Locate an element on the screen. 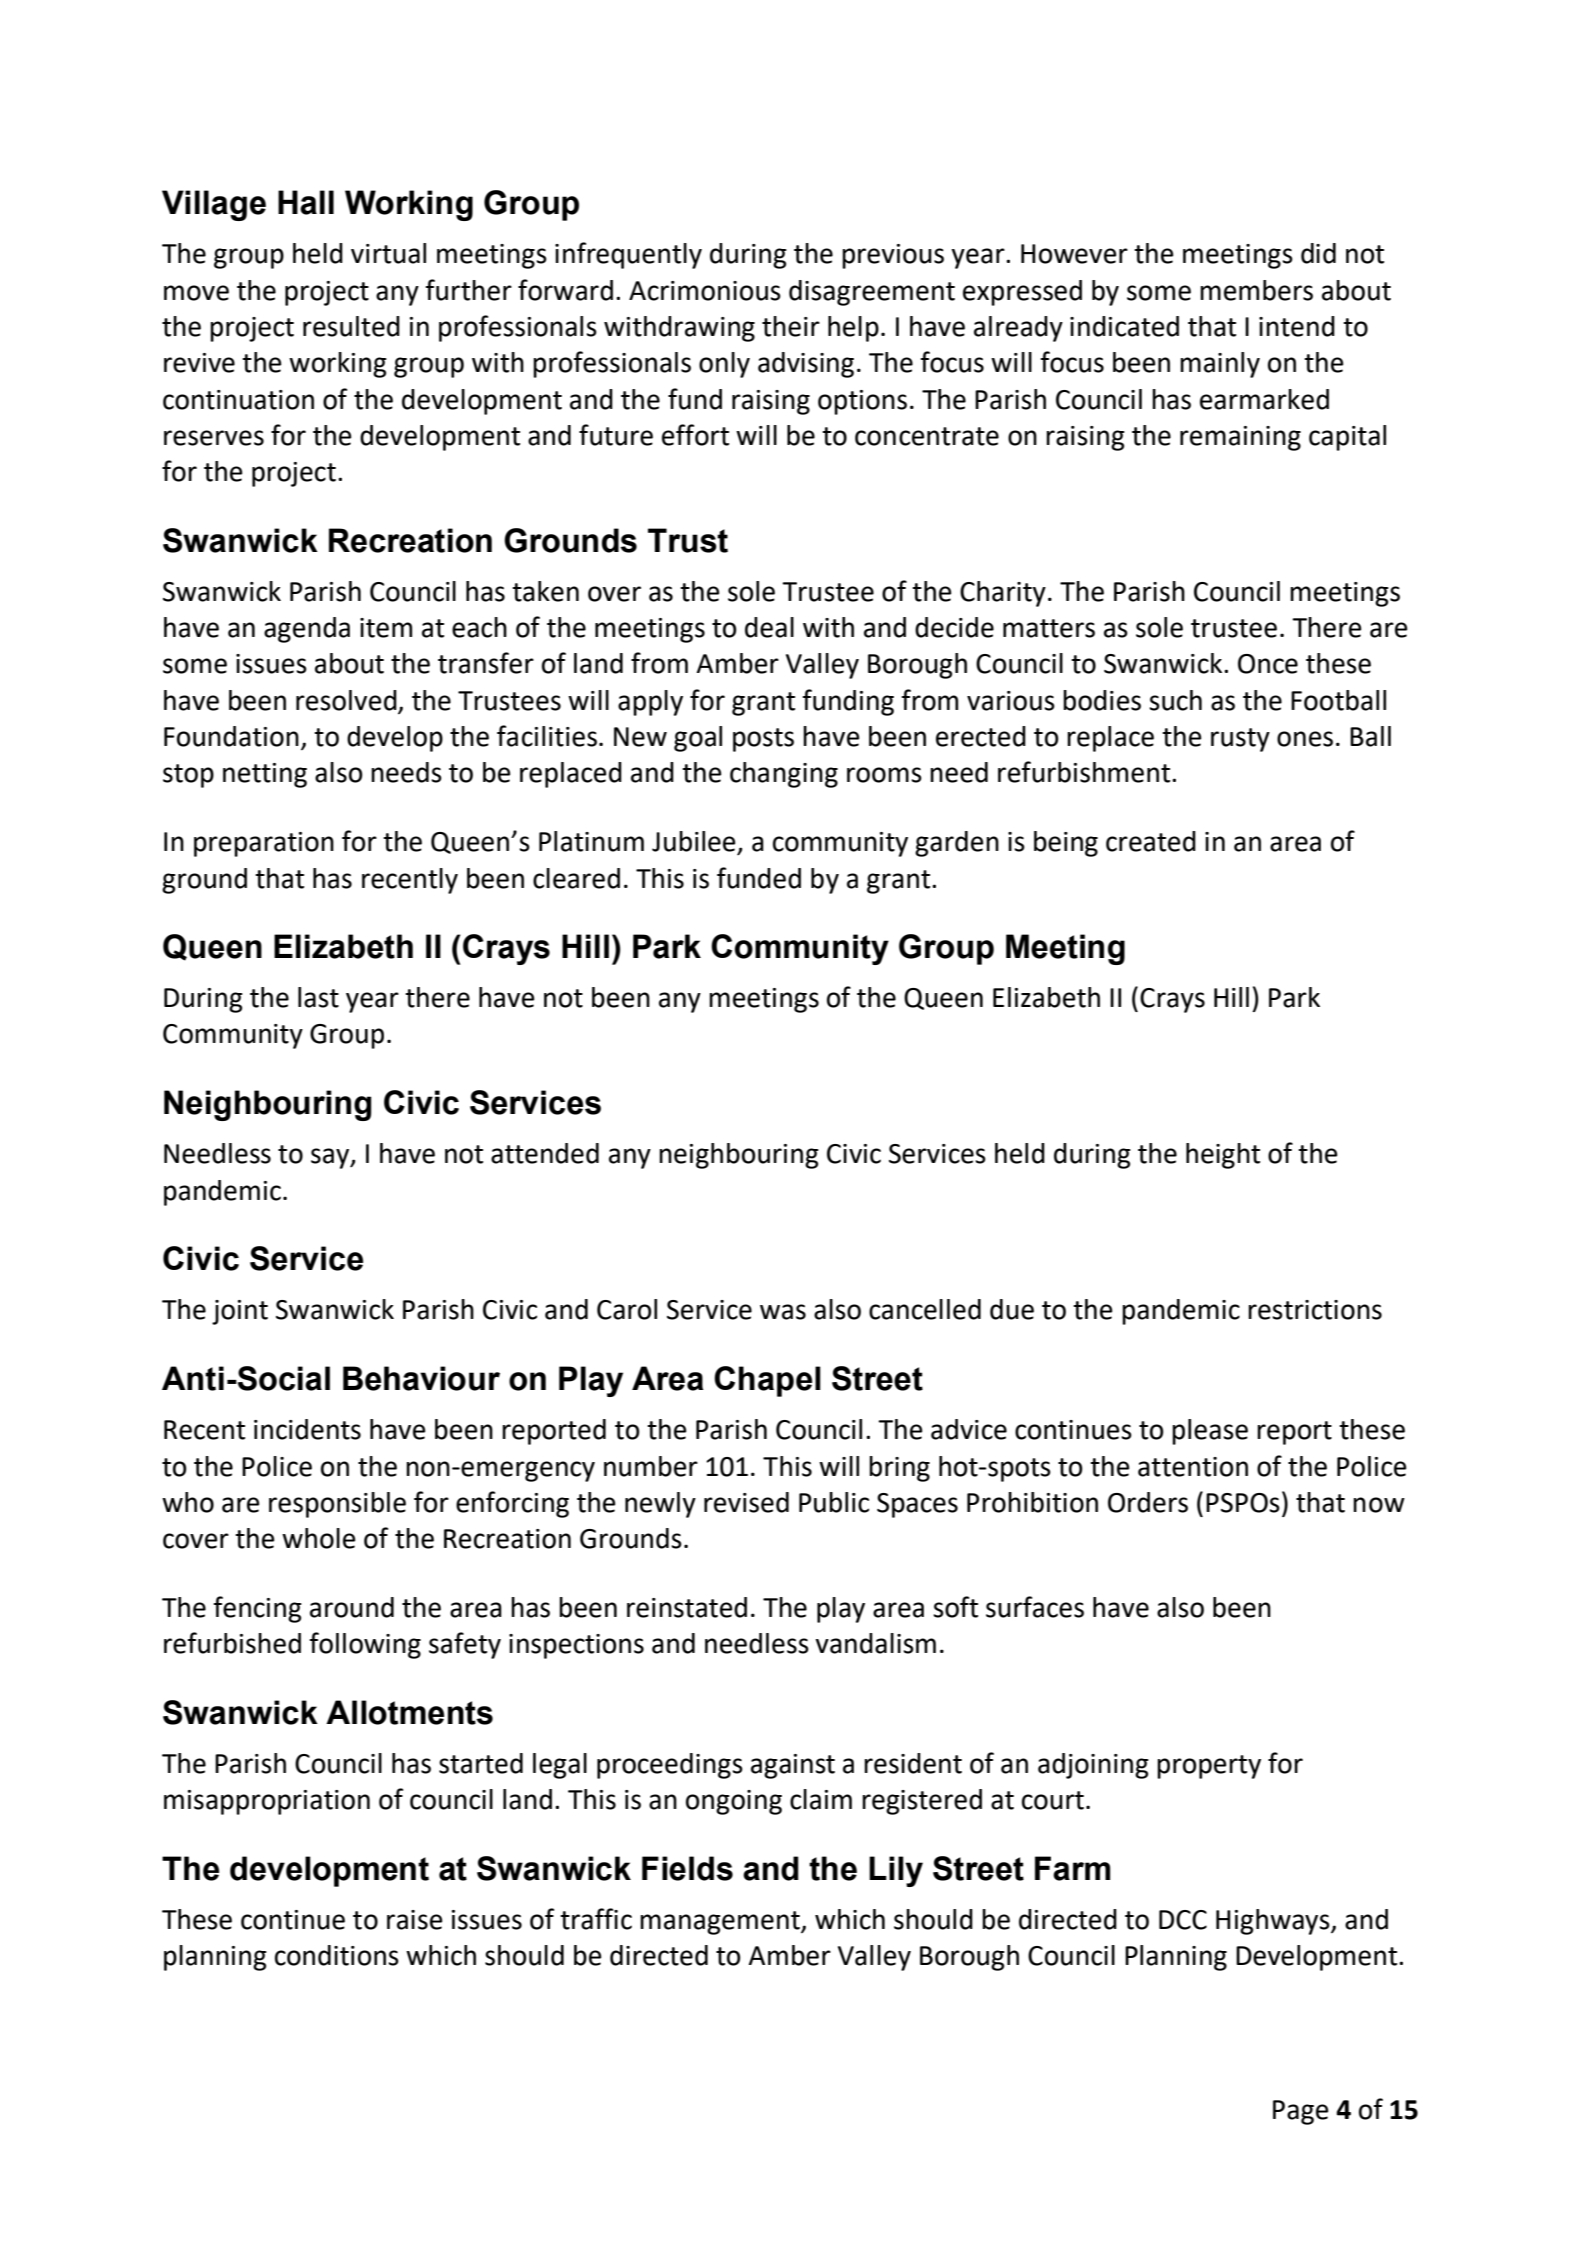  last is located at coordinates (318, 997).
